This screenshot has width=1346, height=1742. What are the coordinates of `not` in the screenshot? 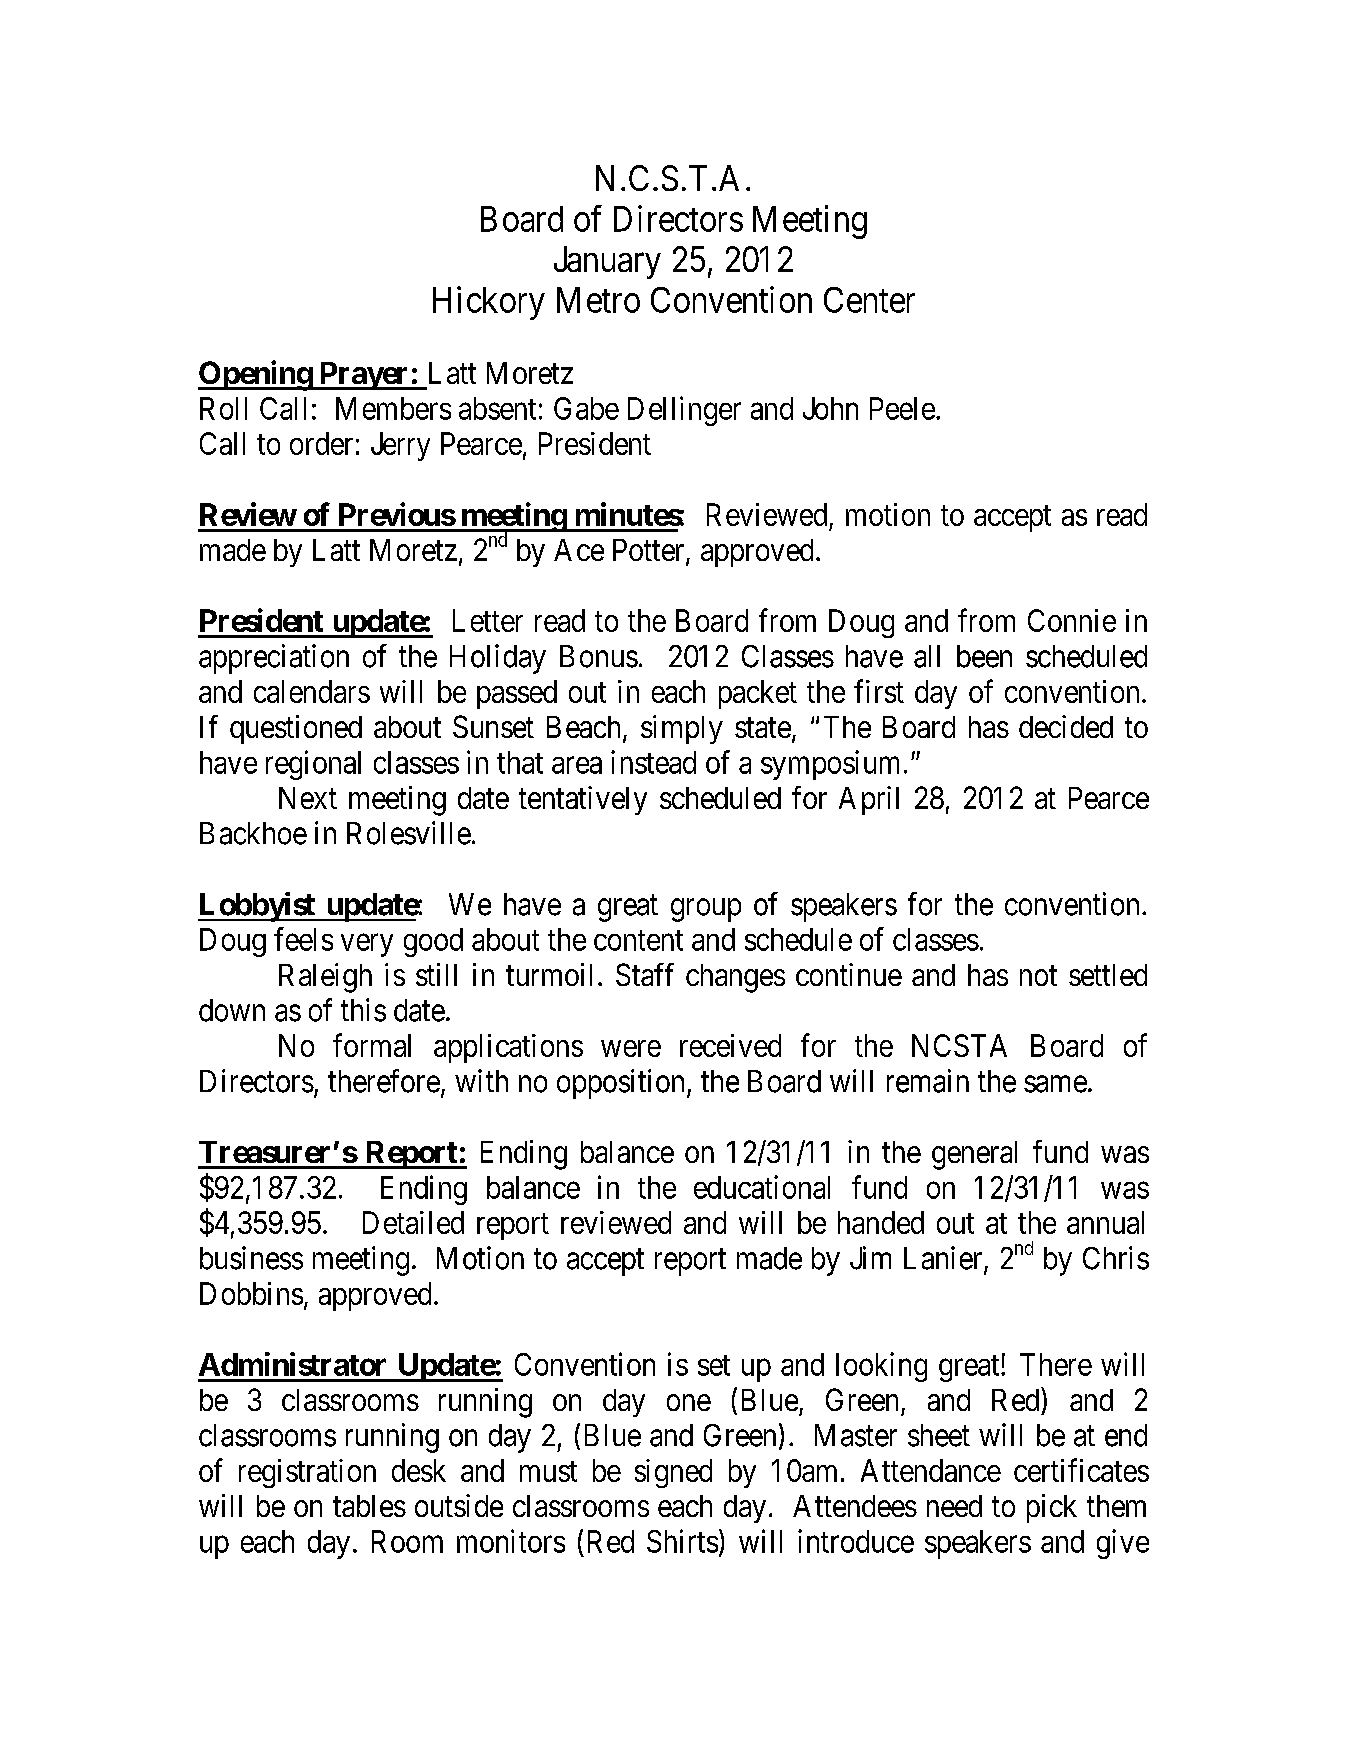 It's located at (1038, 976).
